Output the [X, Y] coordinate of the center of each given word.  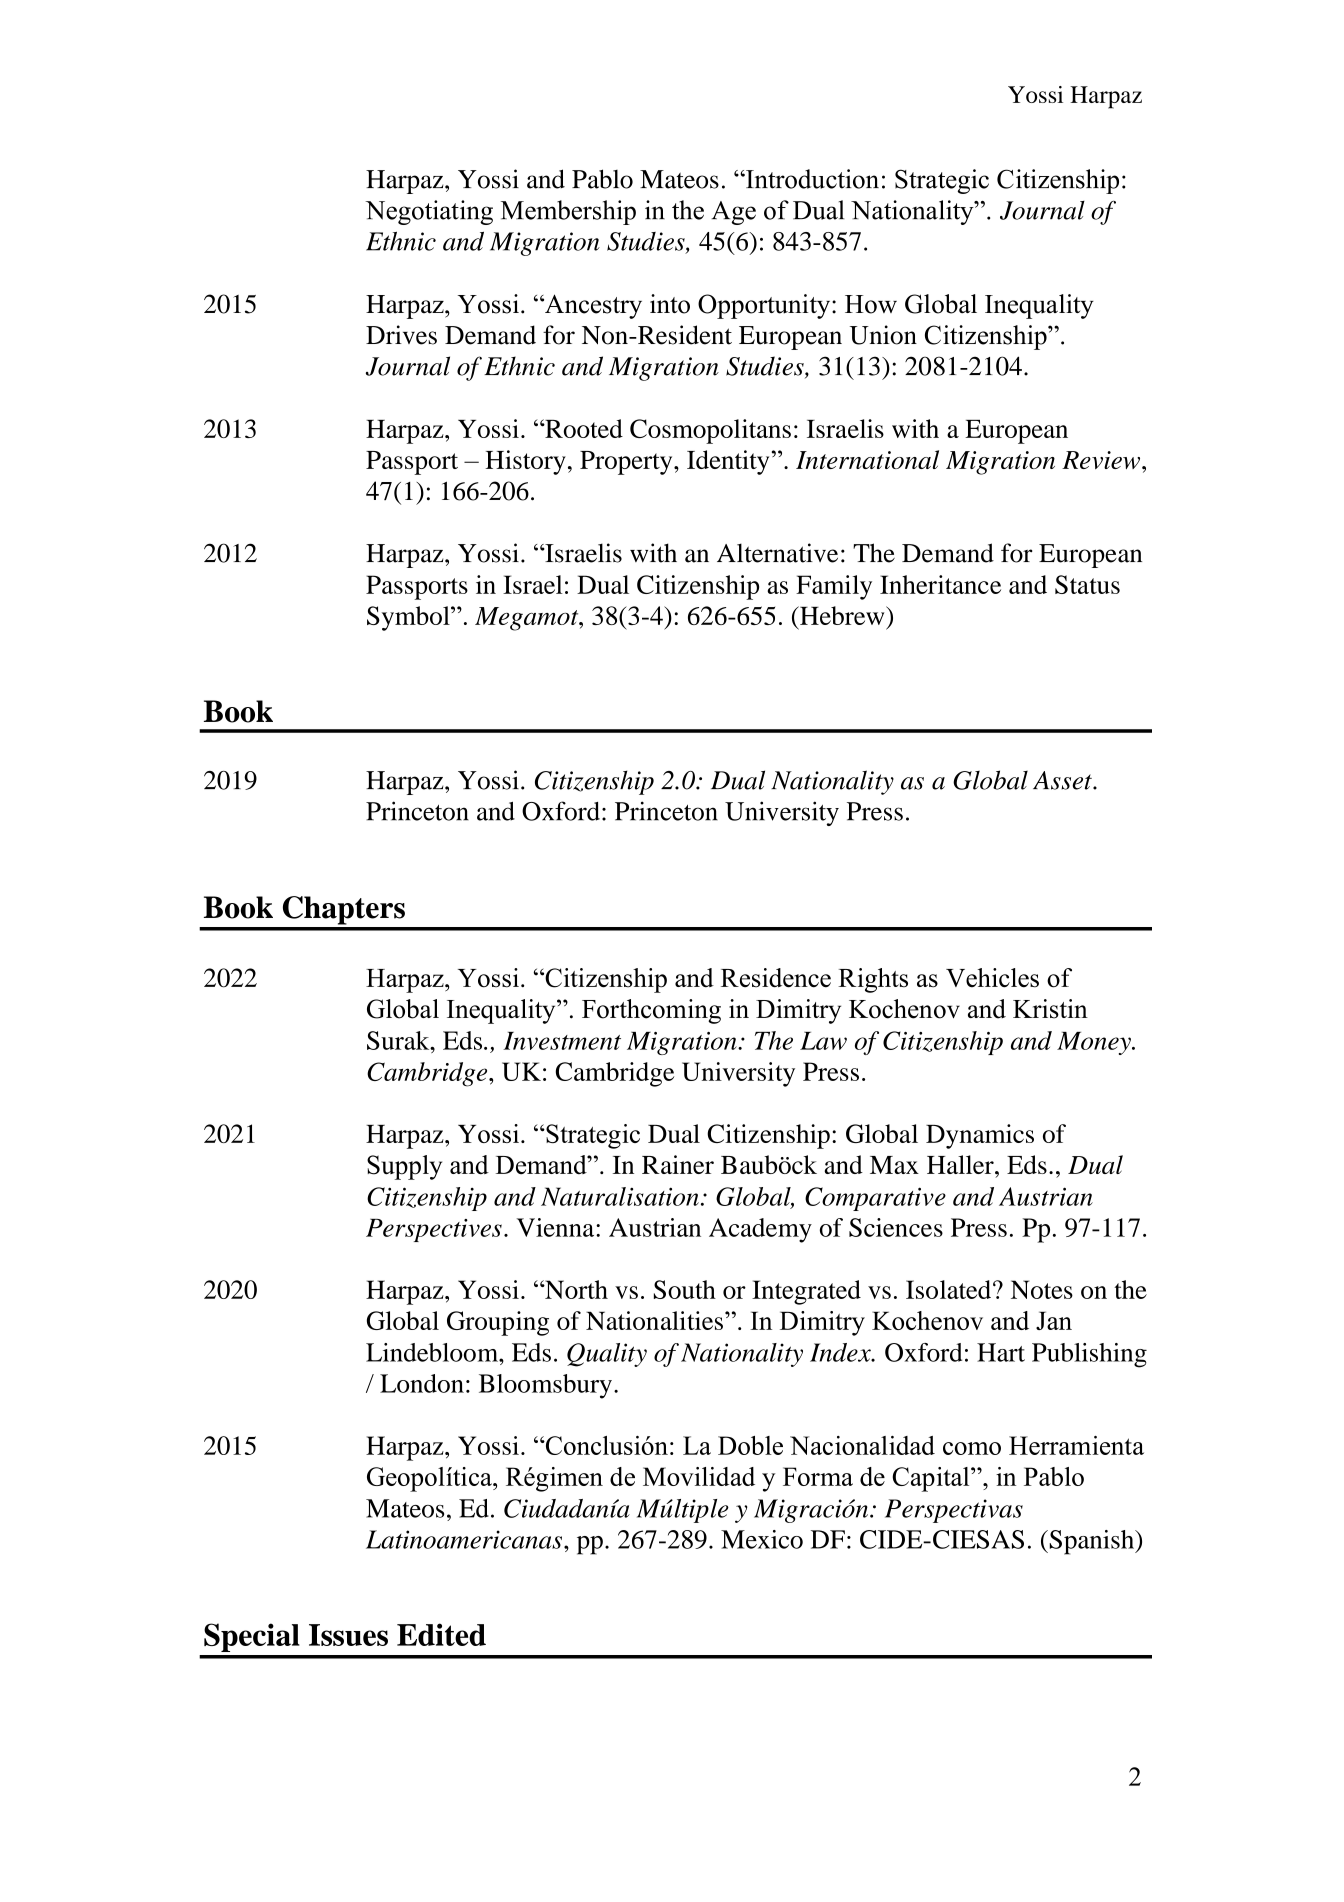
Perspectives [434, 1230]
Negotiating [429, 212]
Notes [1042, 1289]
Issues [348, 1635]
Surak [399, 1040]
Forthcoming [651, 1011]
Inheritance [940, 584]
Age [733, 213]
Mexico [762, 1539]
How [871, 304]
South [685, 1289]
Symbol [409, 618]
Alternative [777, 553]
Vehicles [992, 978]
